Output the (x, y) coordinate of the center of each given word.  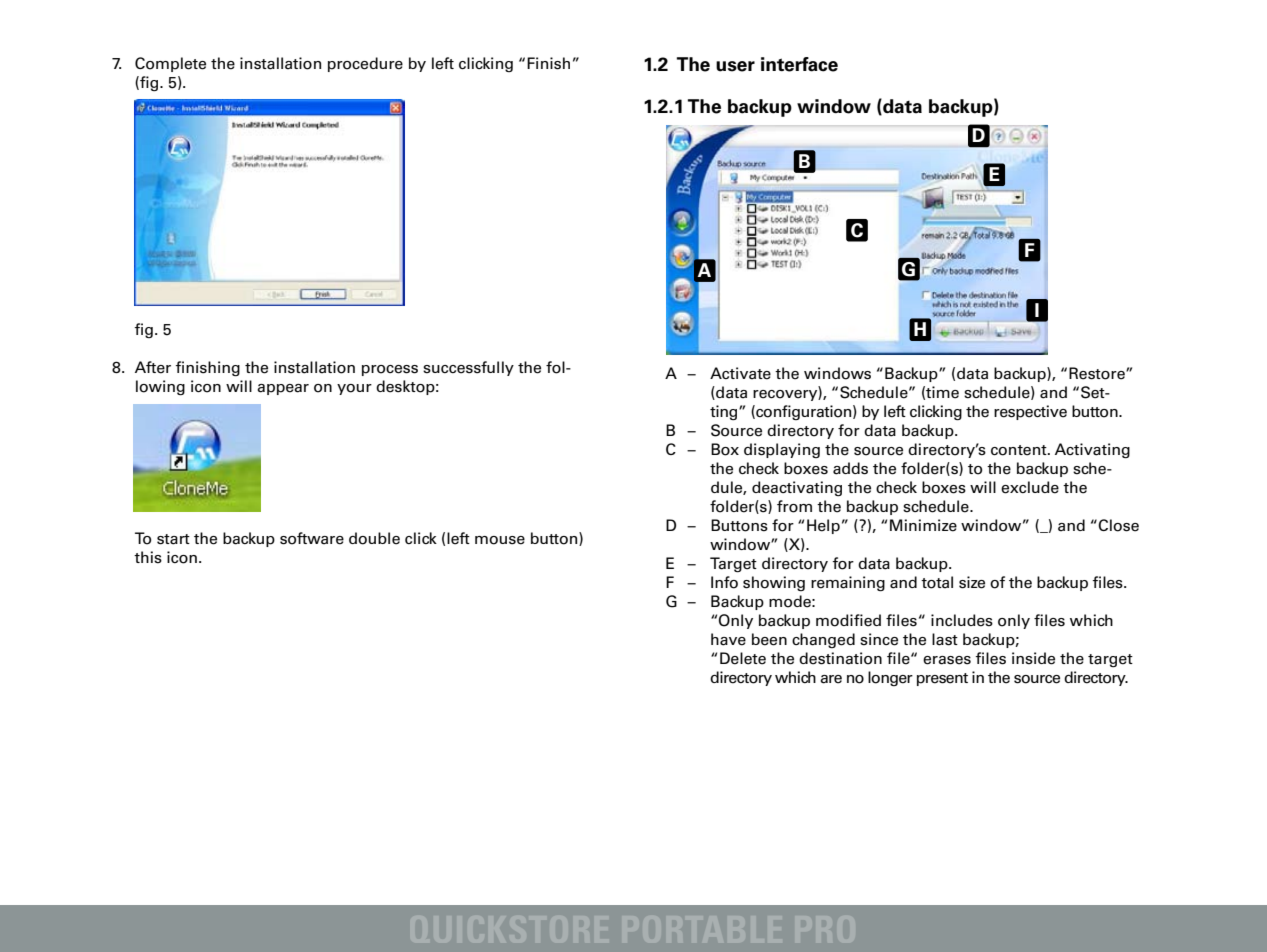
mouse (500, 540)
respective (1030, 412)
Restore (1098, 373)
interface (799, 64)
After (153, 367)
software (312, 538)
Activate (740, 373)
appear (283, 389)
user (735, 66)
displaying (782, 450)
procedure (365, 64)
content (1020, 450)
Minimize (923, 525)
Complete (170, 64)
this (148, 557)
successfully (468, 368)
